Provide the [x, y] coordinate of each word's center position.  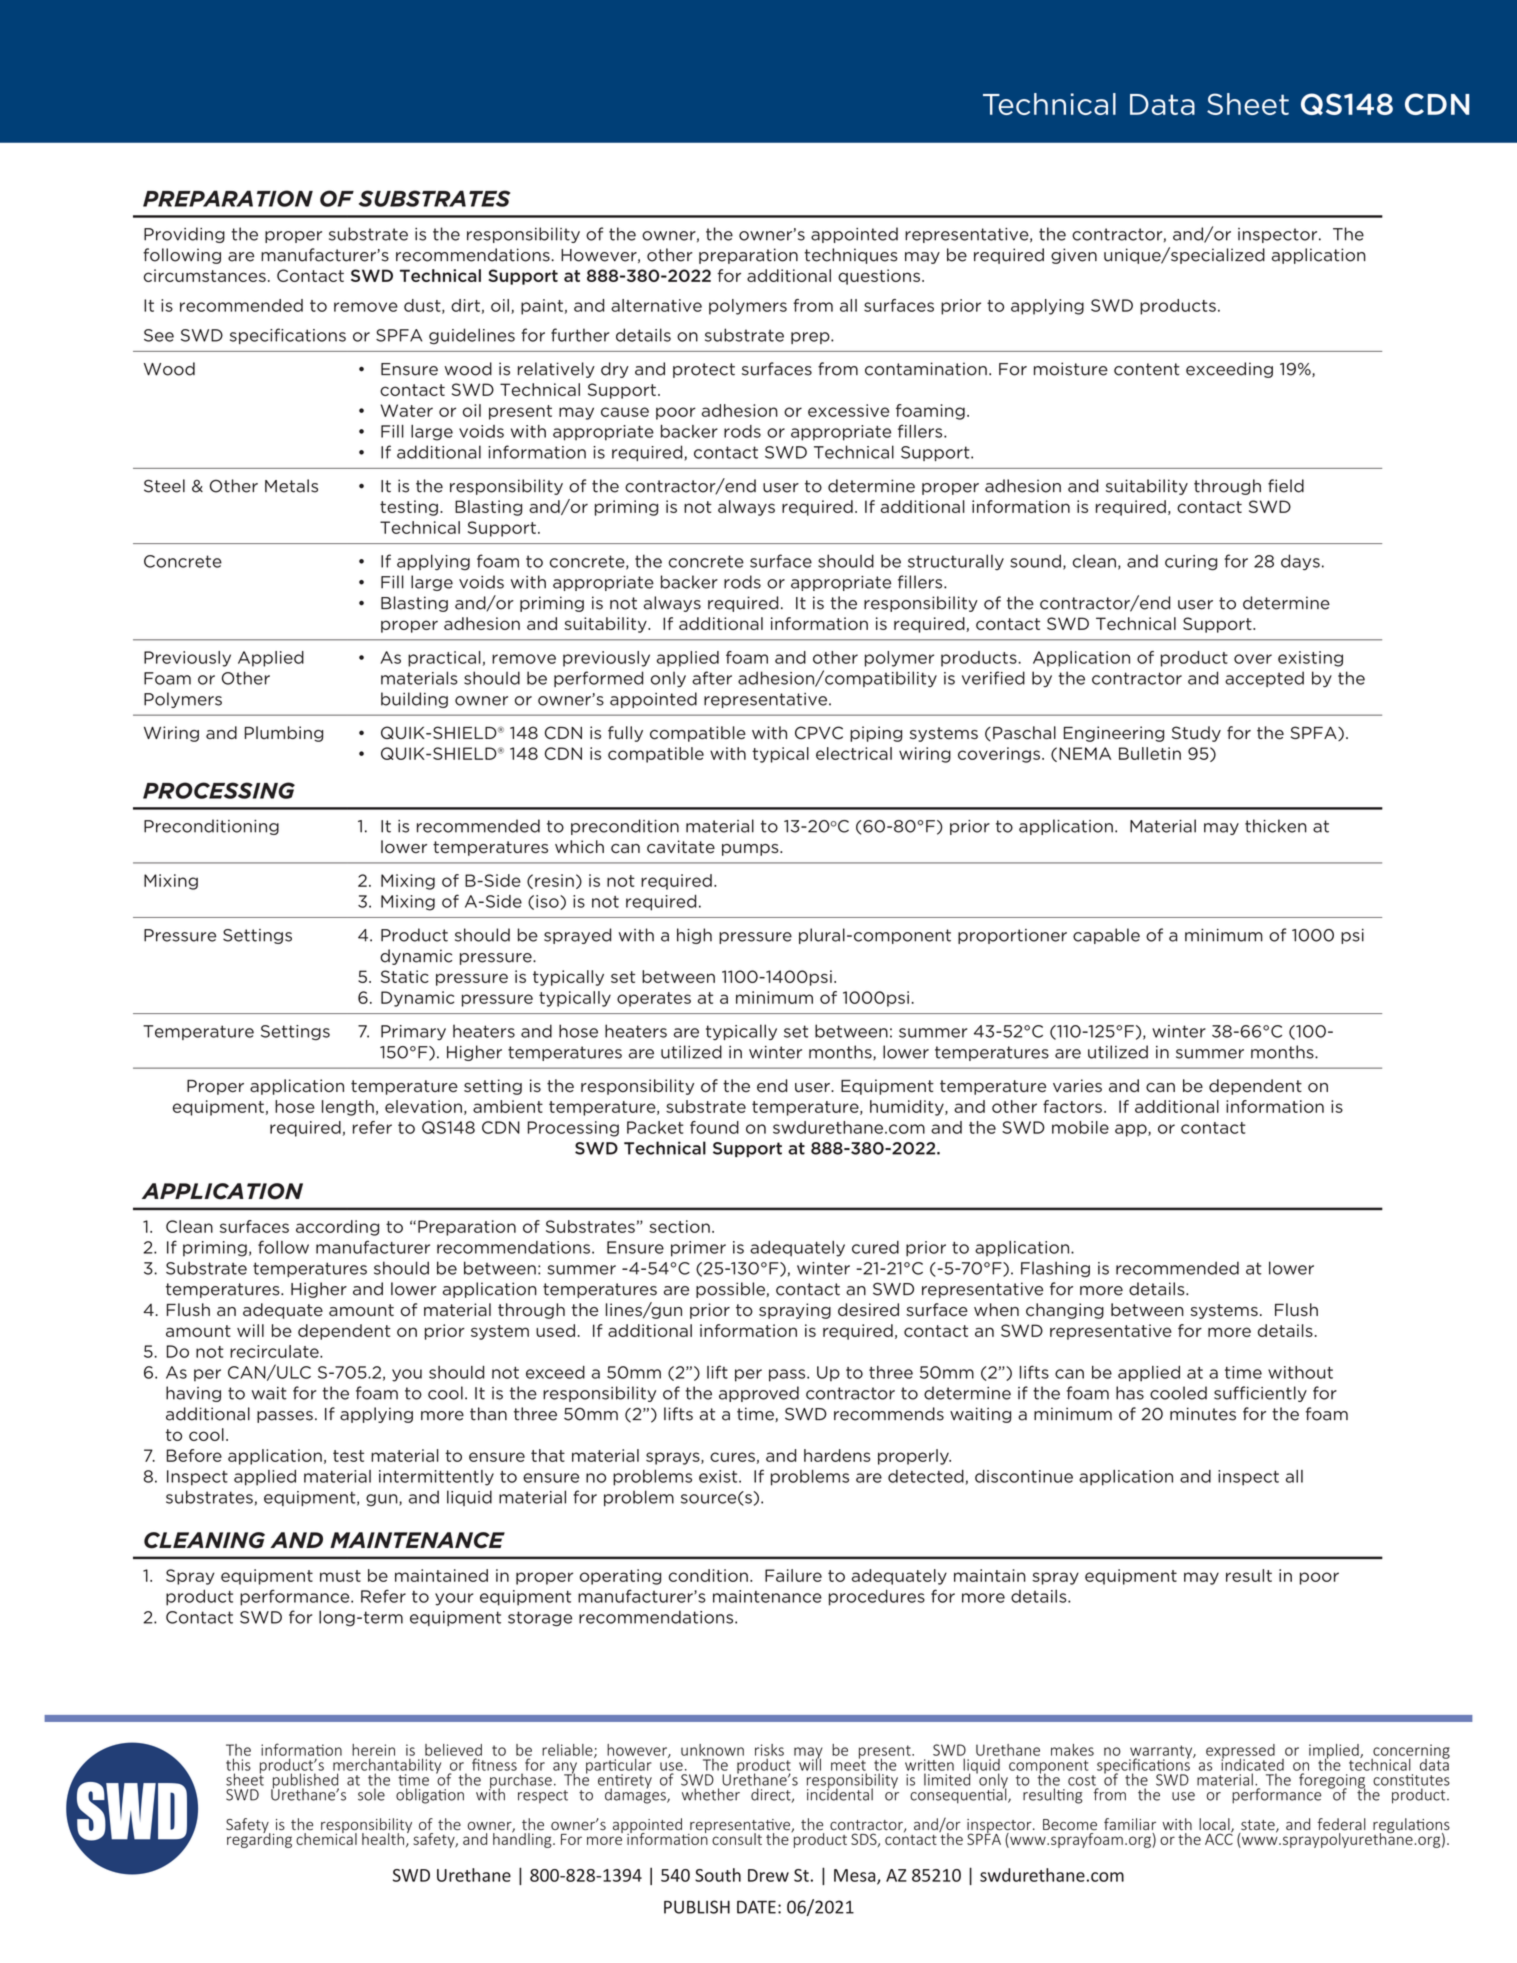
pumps [751, 850]
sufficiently [1260, 1394]
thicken [1276, 826]
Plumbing [284, 734]
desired [868, 1310]
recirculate [275, 1351]
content [1147, 369]
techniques [851, 256]
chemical [326, 1837]
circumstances [205, 275]
